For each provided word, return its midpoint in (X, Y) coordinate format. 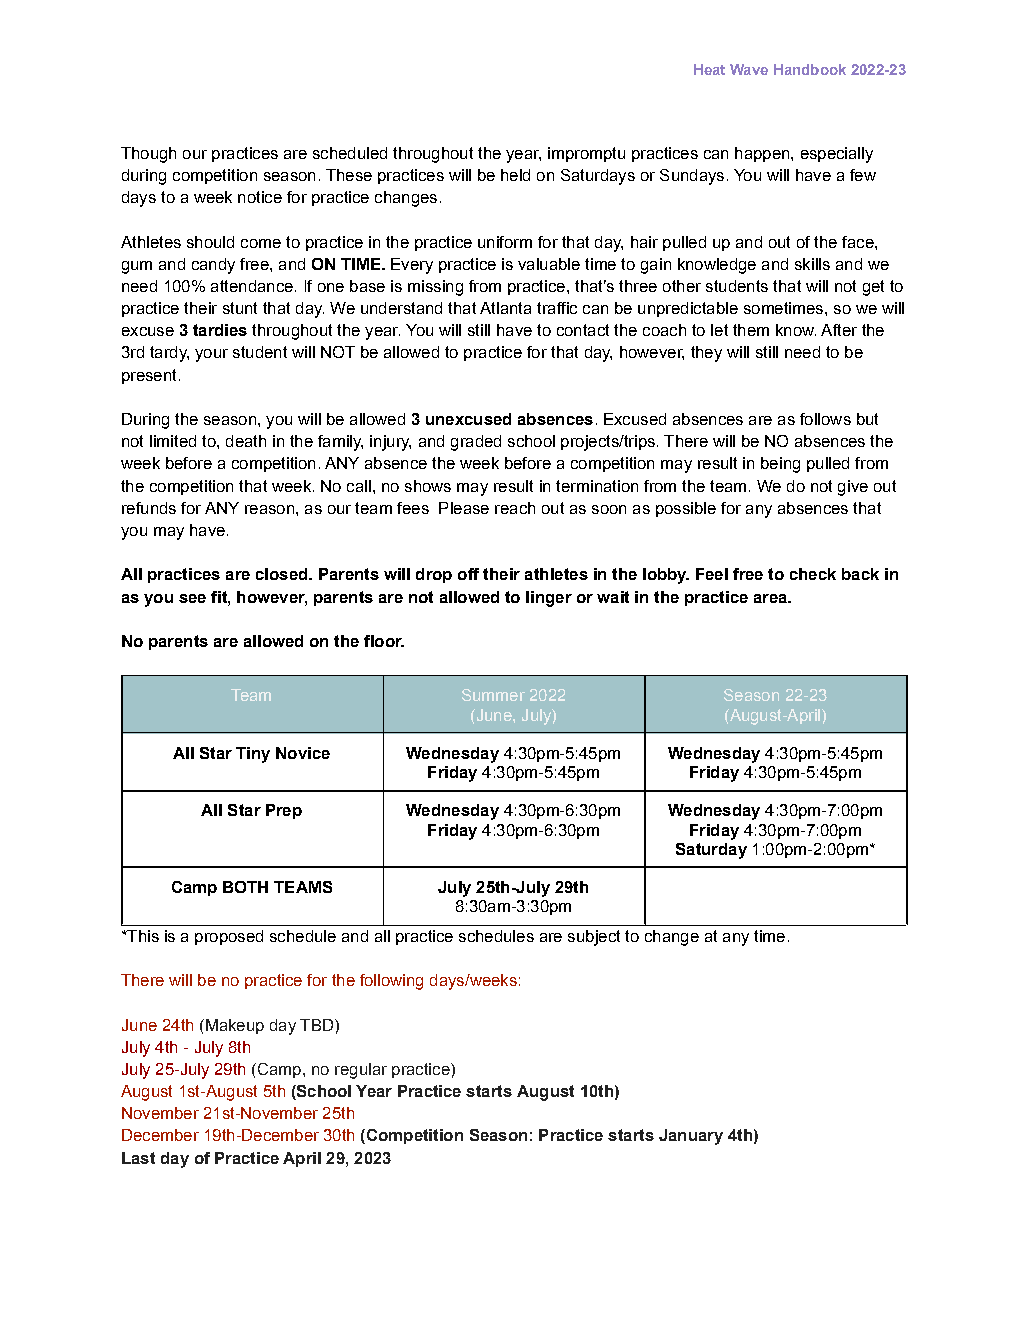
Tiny (253, 755)
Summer (493, 695)
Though (148, 155)
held (515, 175)
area (771, 598)
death (246, 441)
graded (476, 443)
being (780, 465)
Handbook (810, 69)
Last (138, 1158)
